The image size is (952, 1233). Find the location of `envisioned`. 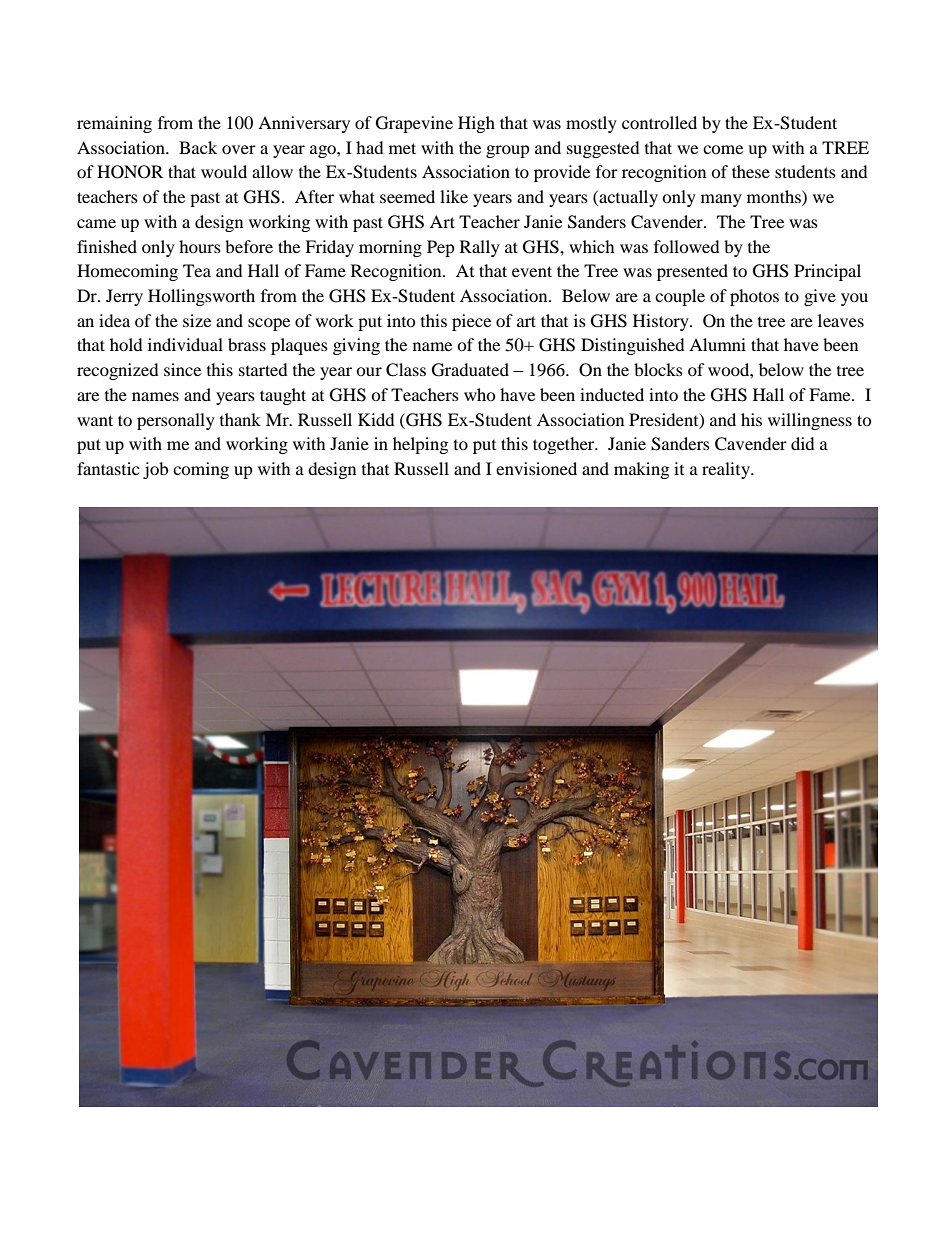

envisioned is located at coordinates (536, 468).
